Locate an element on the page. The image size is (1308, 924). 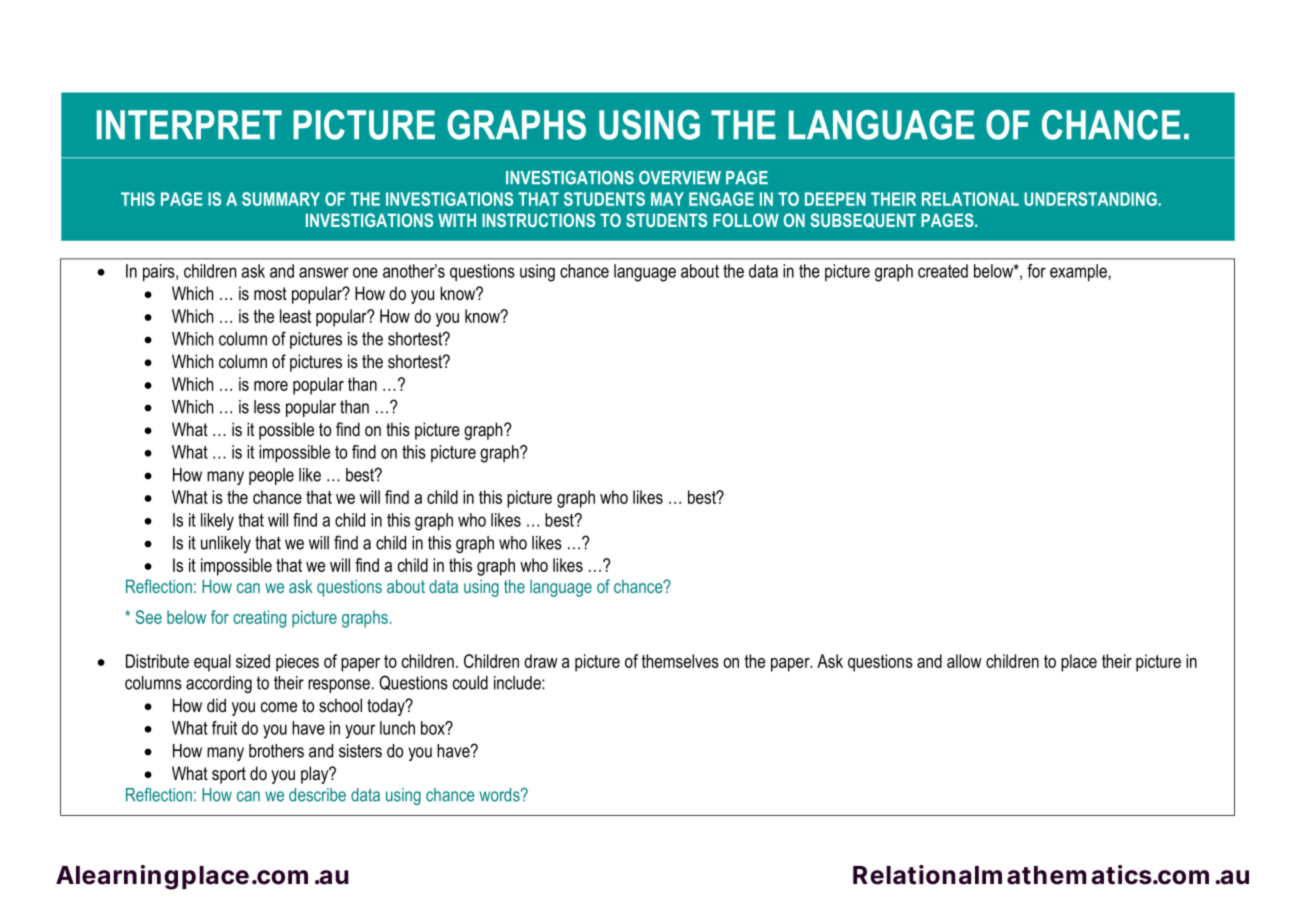
themselves is located at coordinates (680, 661).
